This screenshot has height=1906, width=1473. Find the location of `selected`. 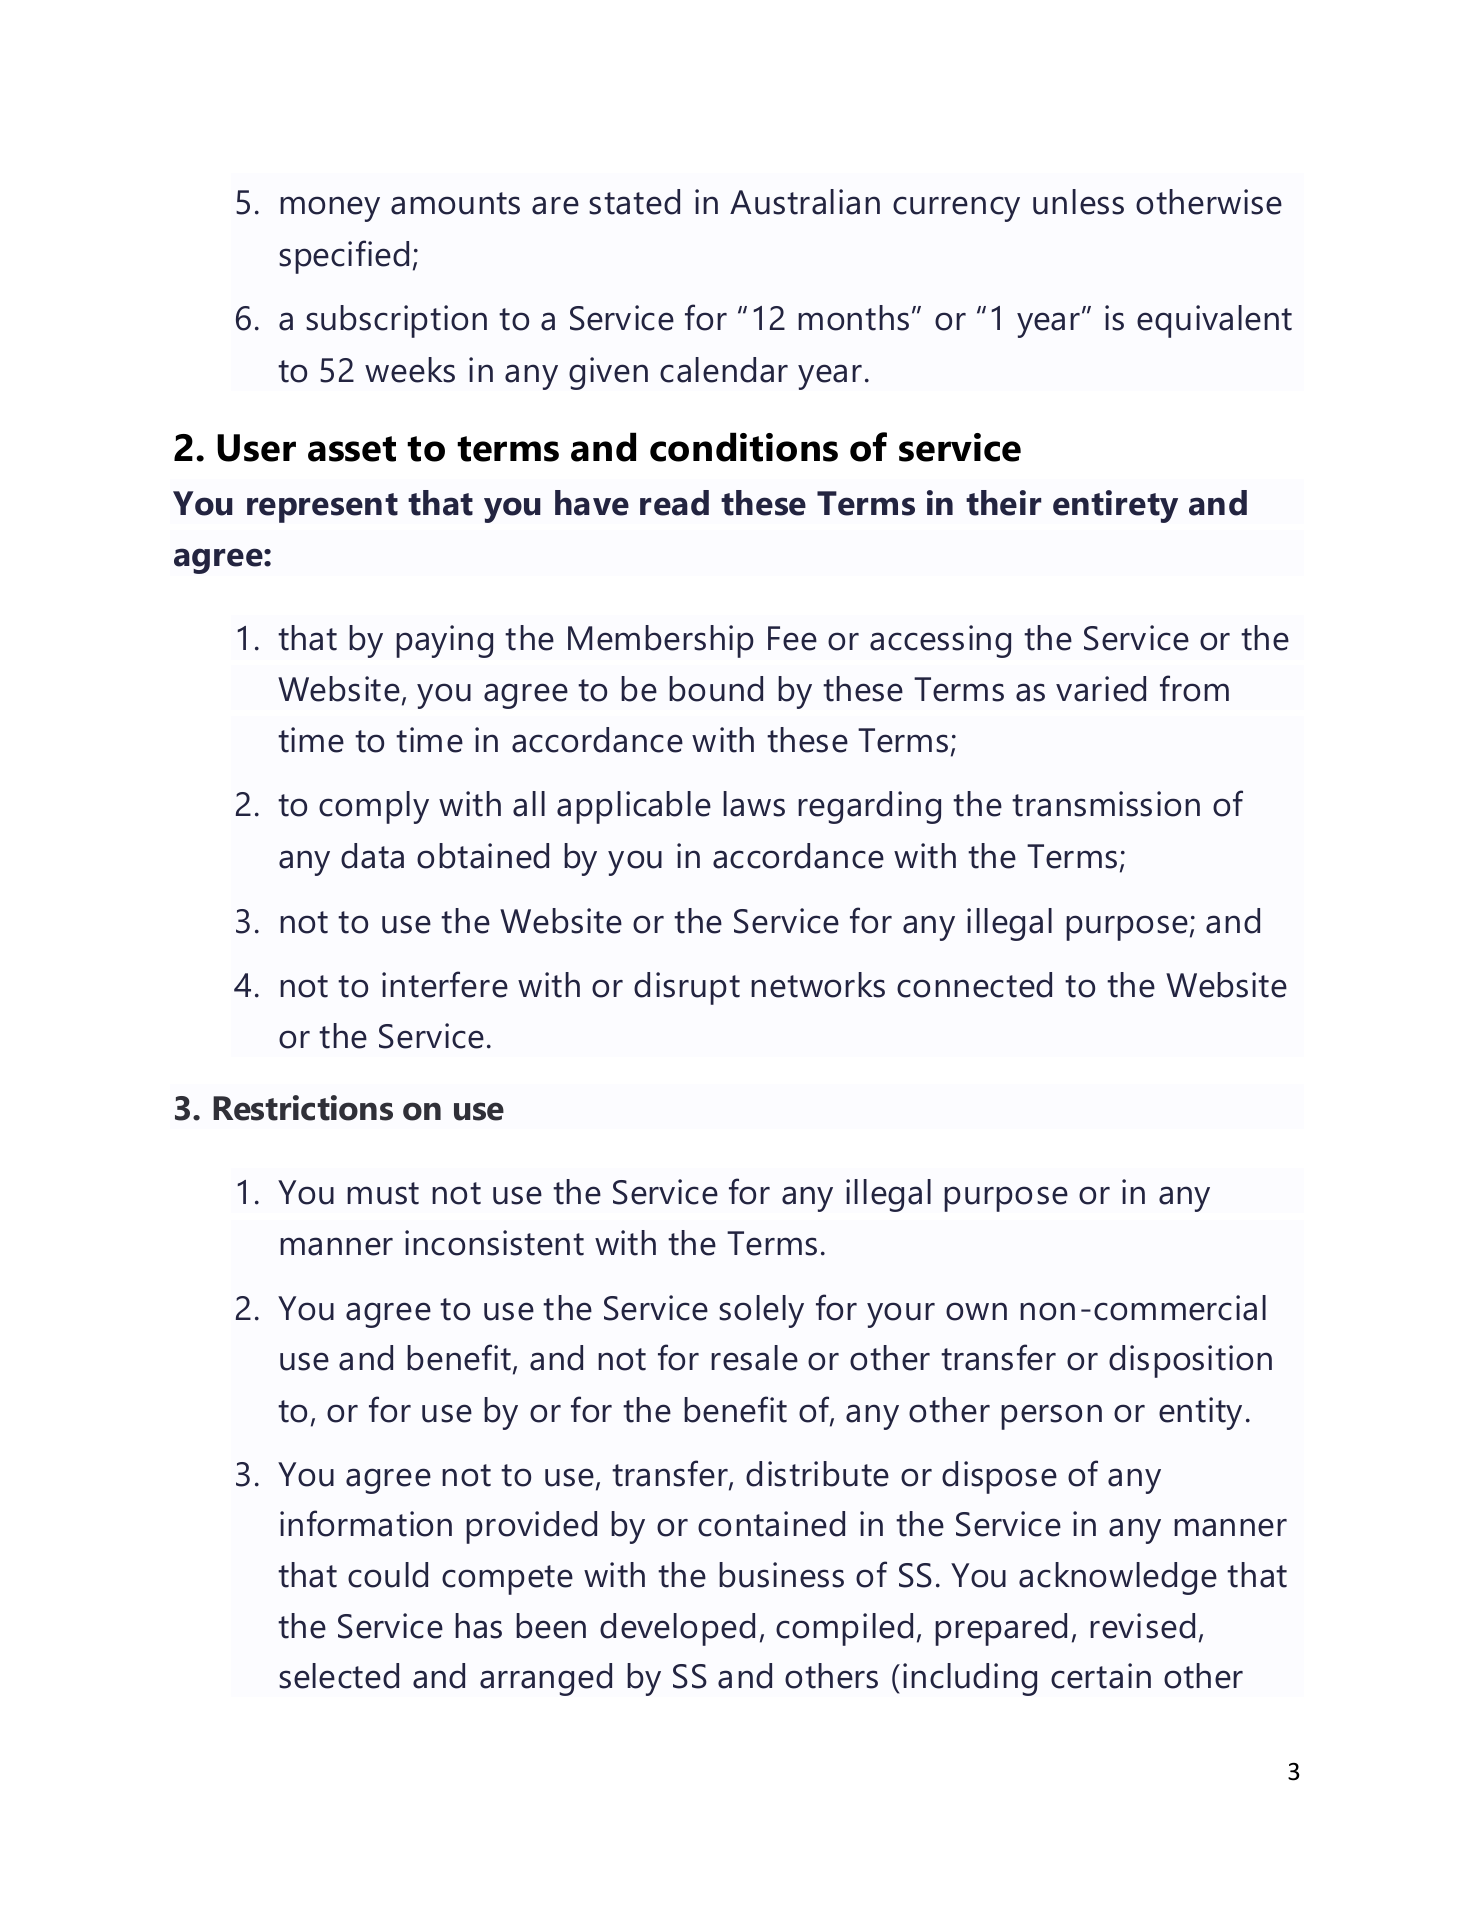

selected is located at coordinates (339, 1676).
